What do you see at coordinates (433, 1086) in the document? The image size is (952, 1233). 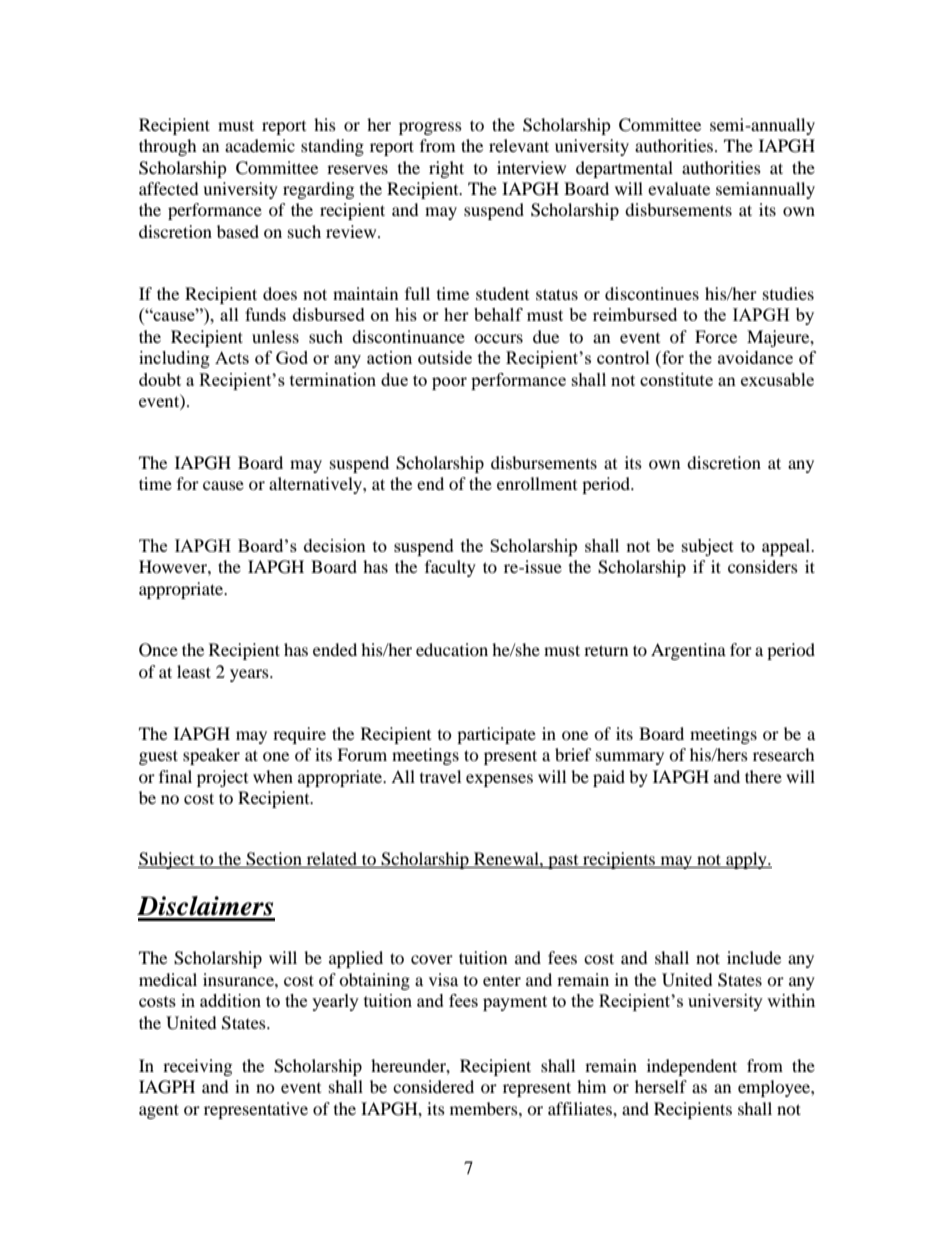 I see `considered` at bounding box center [433, 1086].
